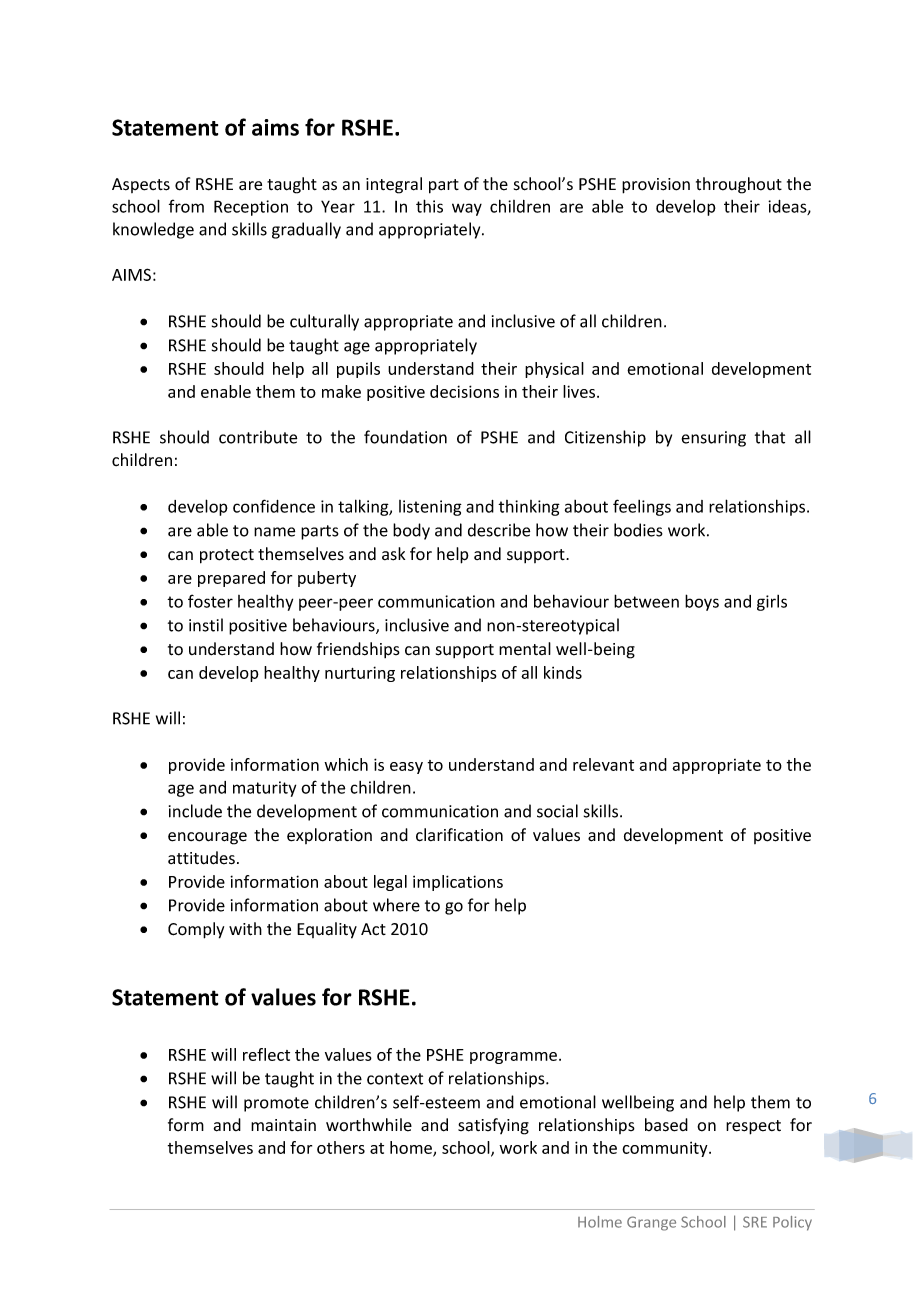 The image size is (924, 1308). What do you see at coordinates (283, 1125) in the image?
I see `maintain` at bounding box center [283, 1125].
